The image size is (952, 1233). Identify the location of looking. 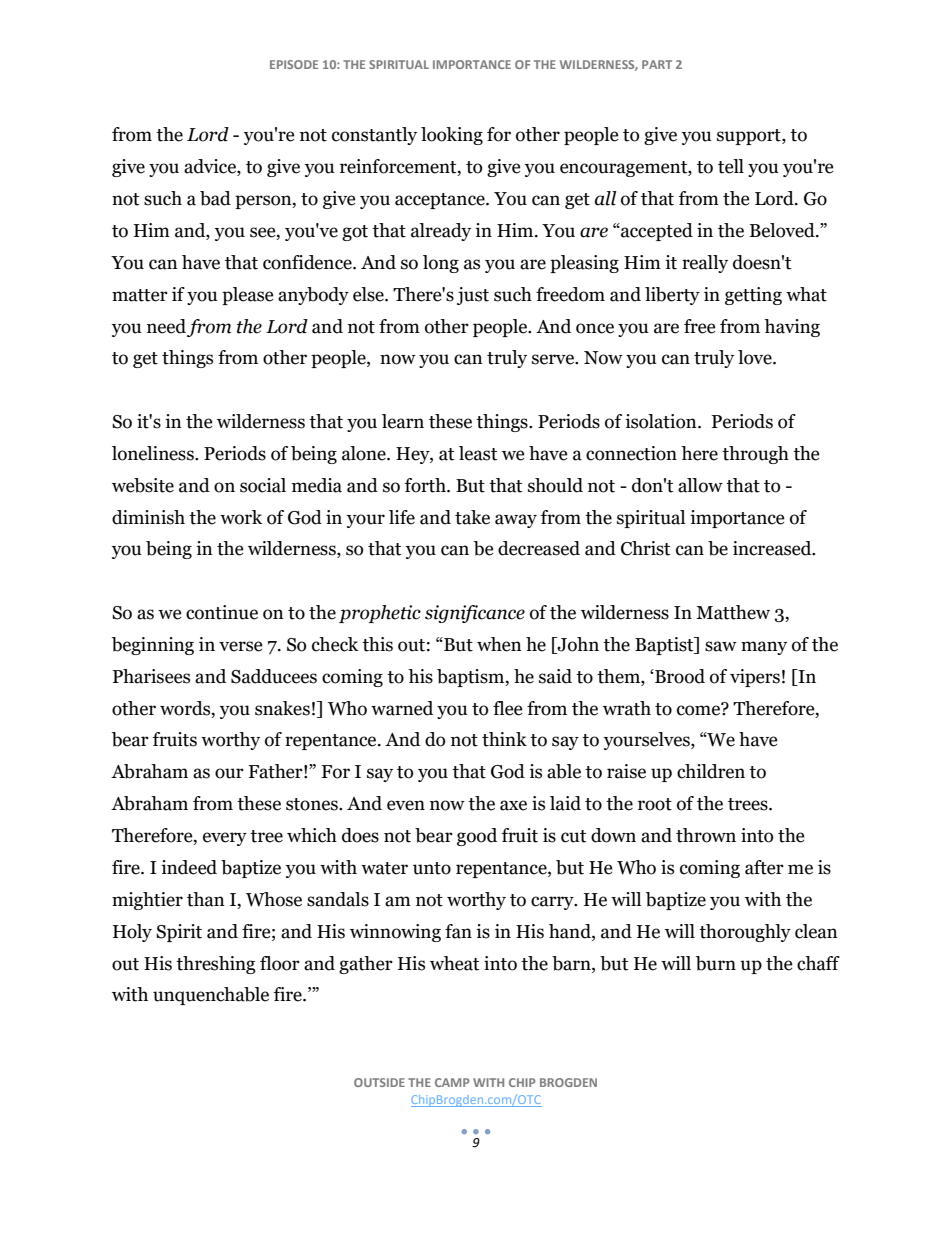
(452, 136).
